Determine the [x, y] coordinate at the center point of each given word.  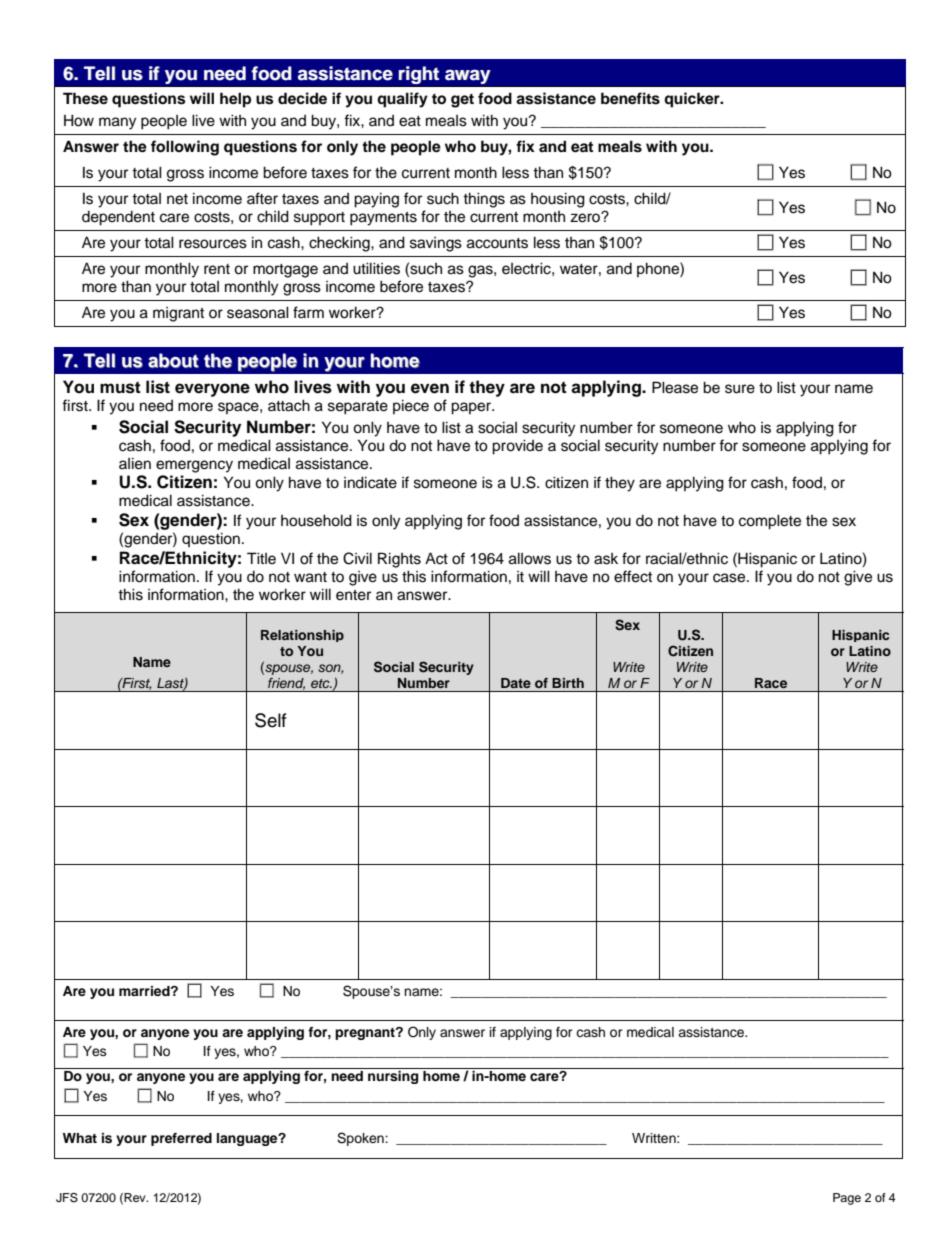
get [462, 101]
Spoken [361, 1139]
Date [516, 683]
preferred [181, 1139]
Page [847, 1199]
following [185, 148]
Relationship [302, 636]
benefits [630, 98]
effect [633, 576]
